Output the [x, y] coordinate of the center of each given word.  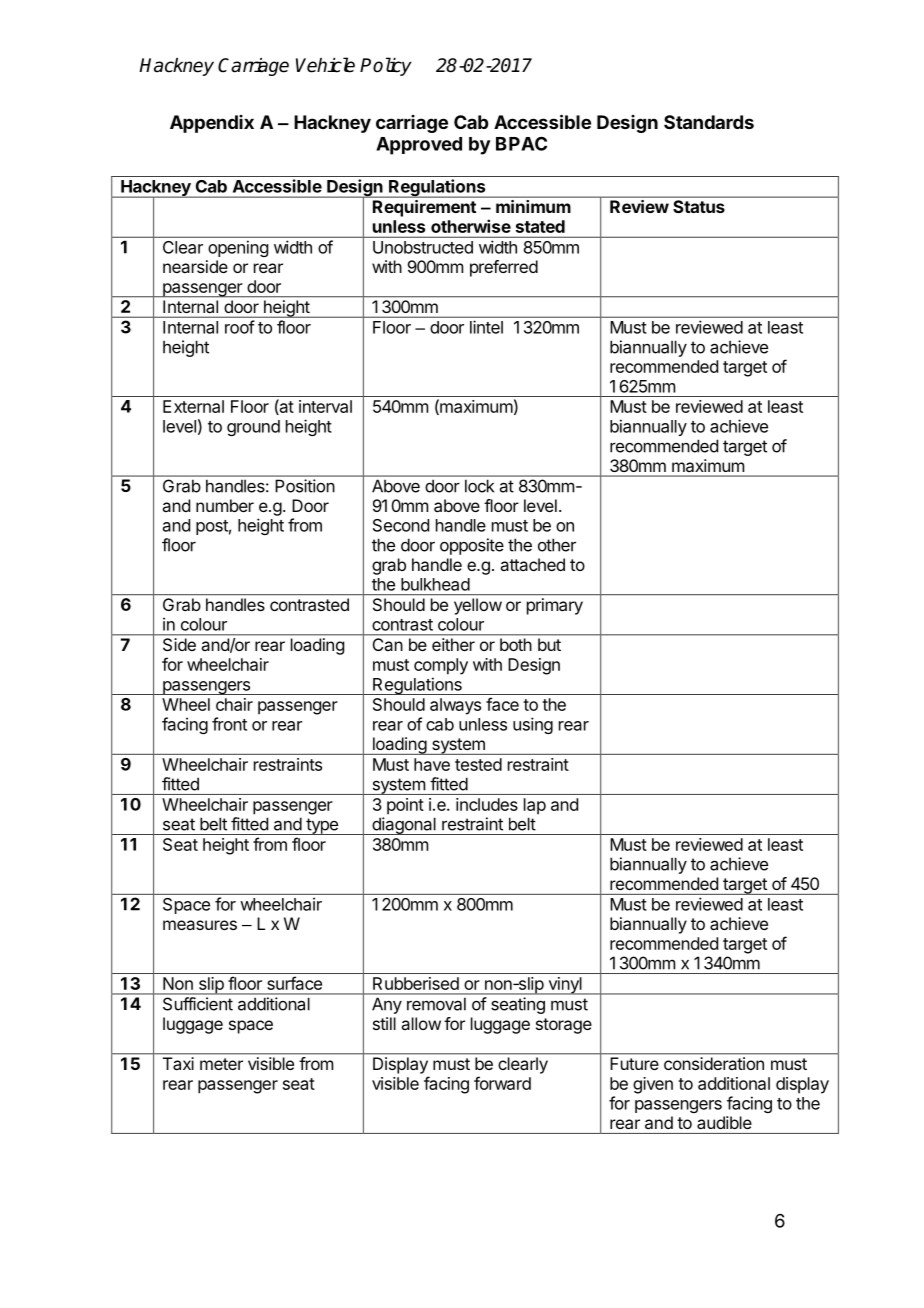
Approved [419, 146]
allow [421, 1023]
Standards [709, 122]
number [225, 505]
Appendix [212, 124]
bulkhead [435, 584]
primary [555, 606]
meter [221, 1064]
